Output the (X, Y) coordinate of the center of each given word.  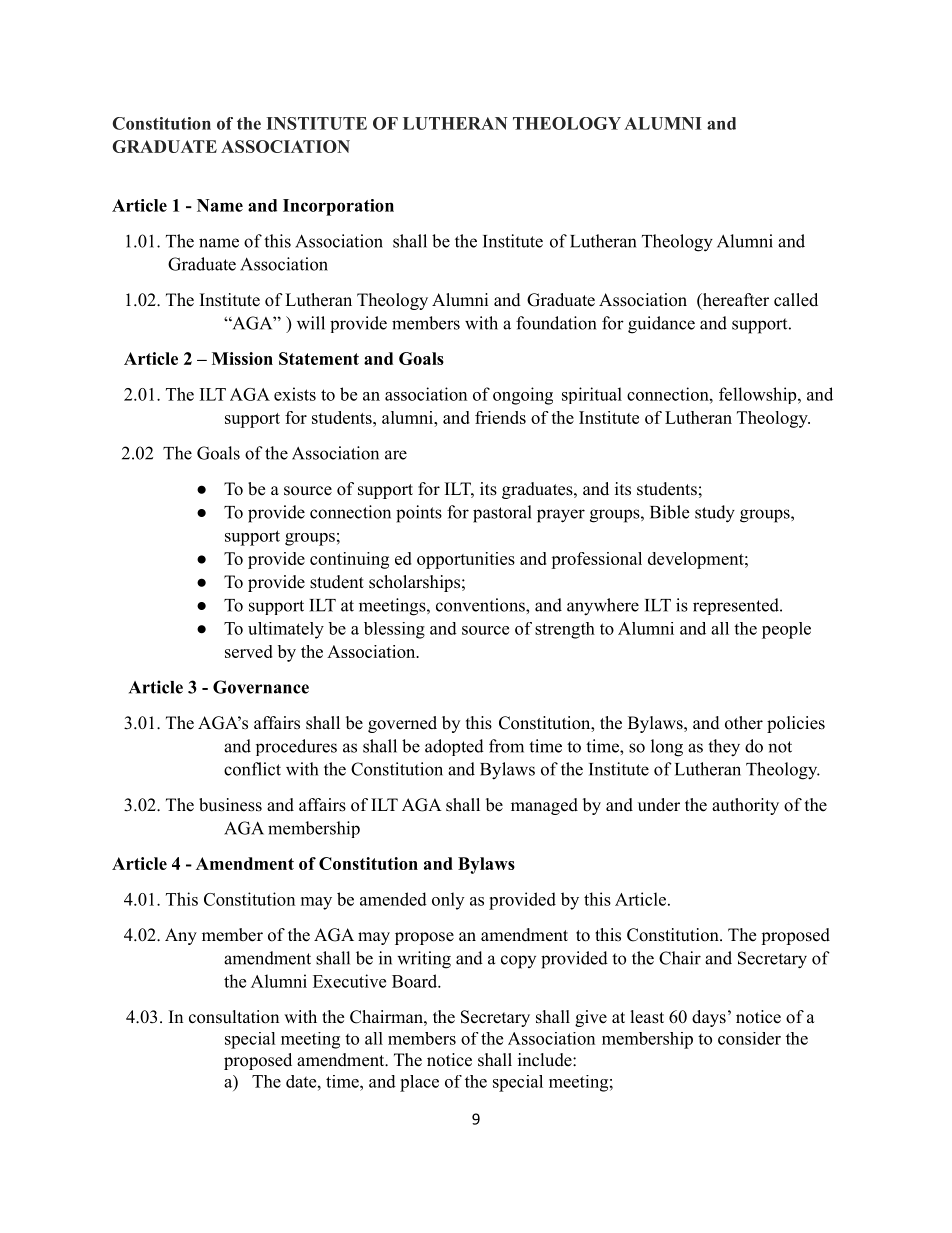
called (796, 300)
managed (544, 806)
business (230, 805)
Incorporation (338, 207)
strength (565, 630)
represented (737, 606)
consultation (234, 1017)
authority (745, 806)
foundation (556, 323)
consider (749, 1038)
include (546, 1060)
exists (295, 394)
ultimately (286, 630)
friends (500, 417)
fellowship (759, 395)
